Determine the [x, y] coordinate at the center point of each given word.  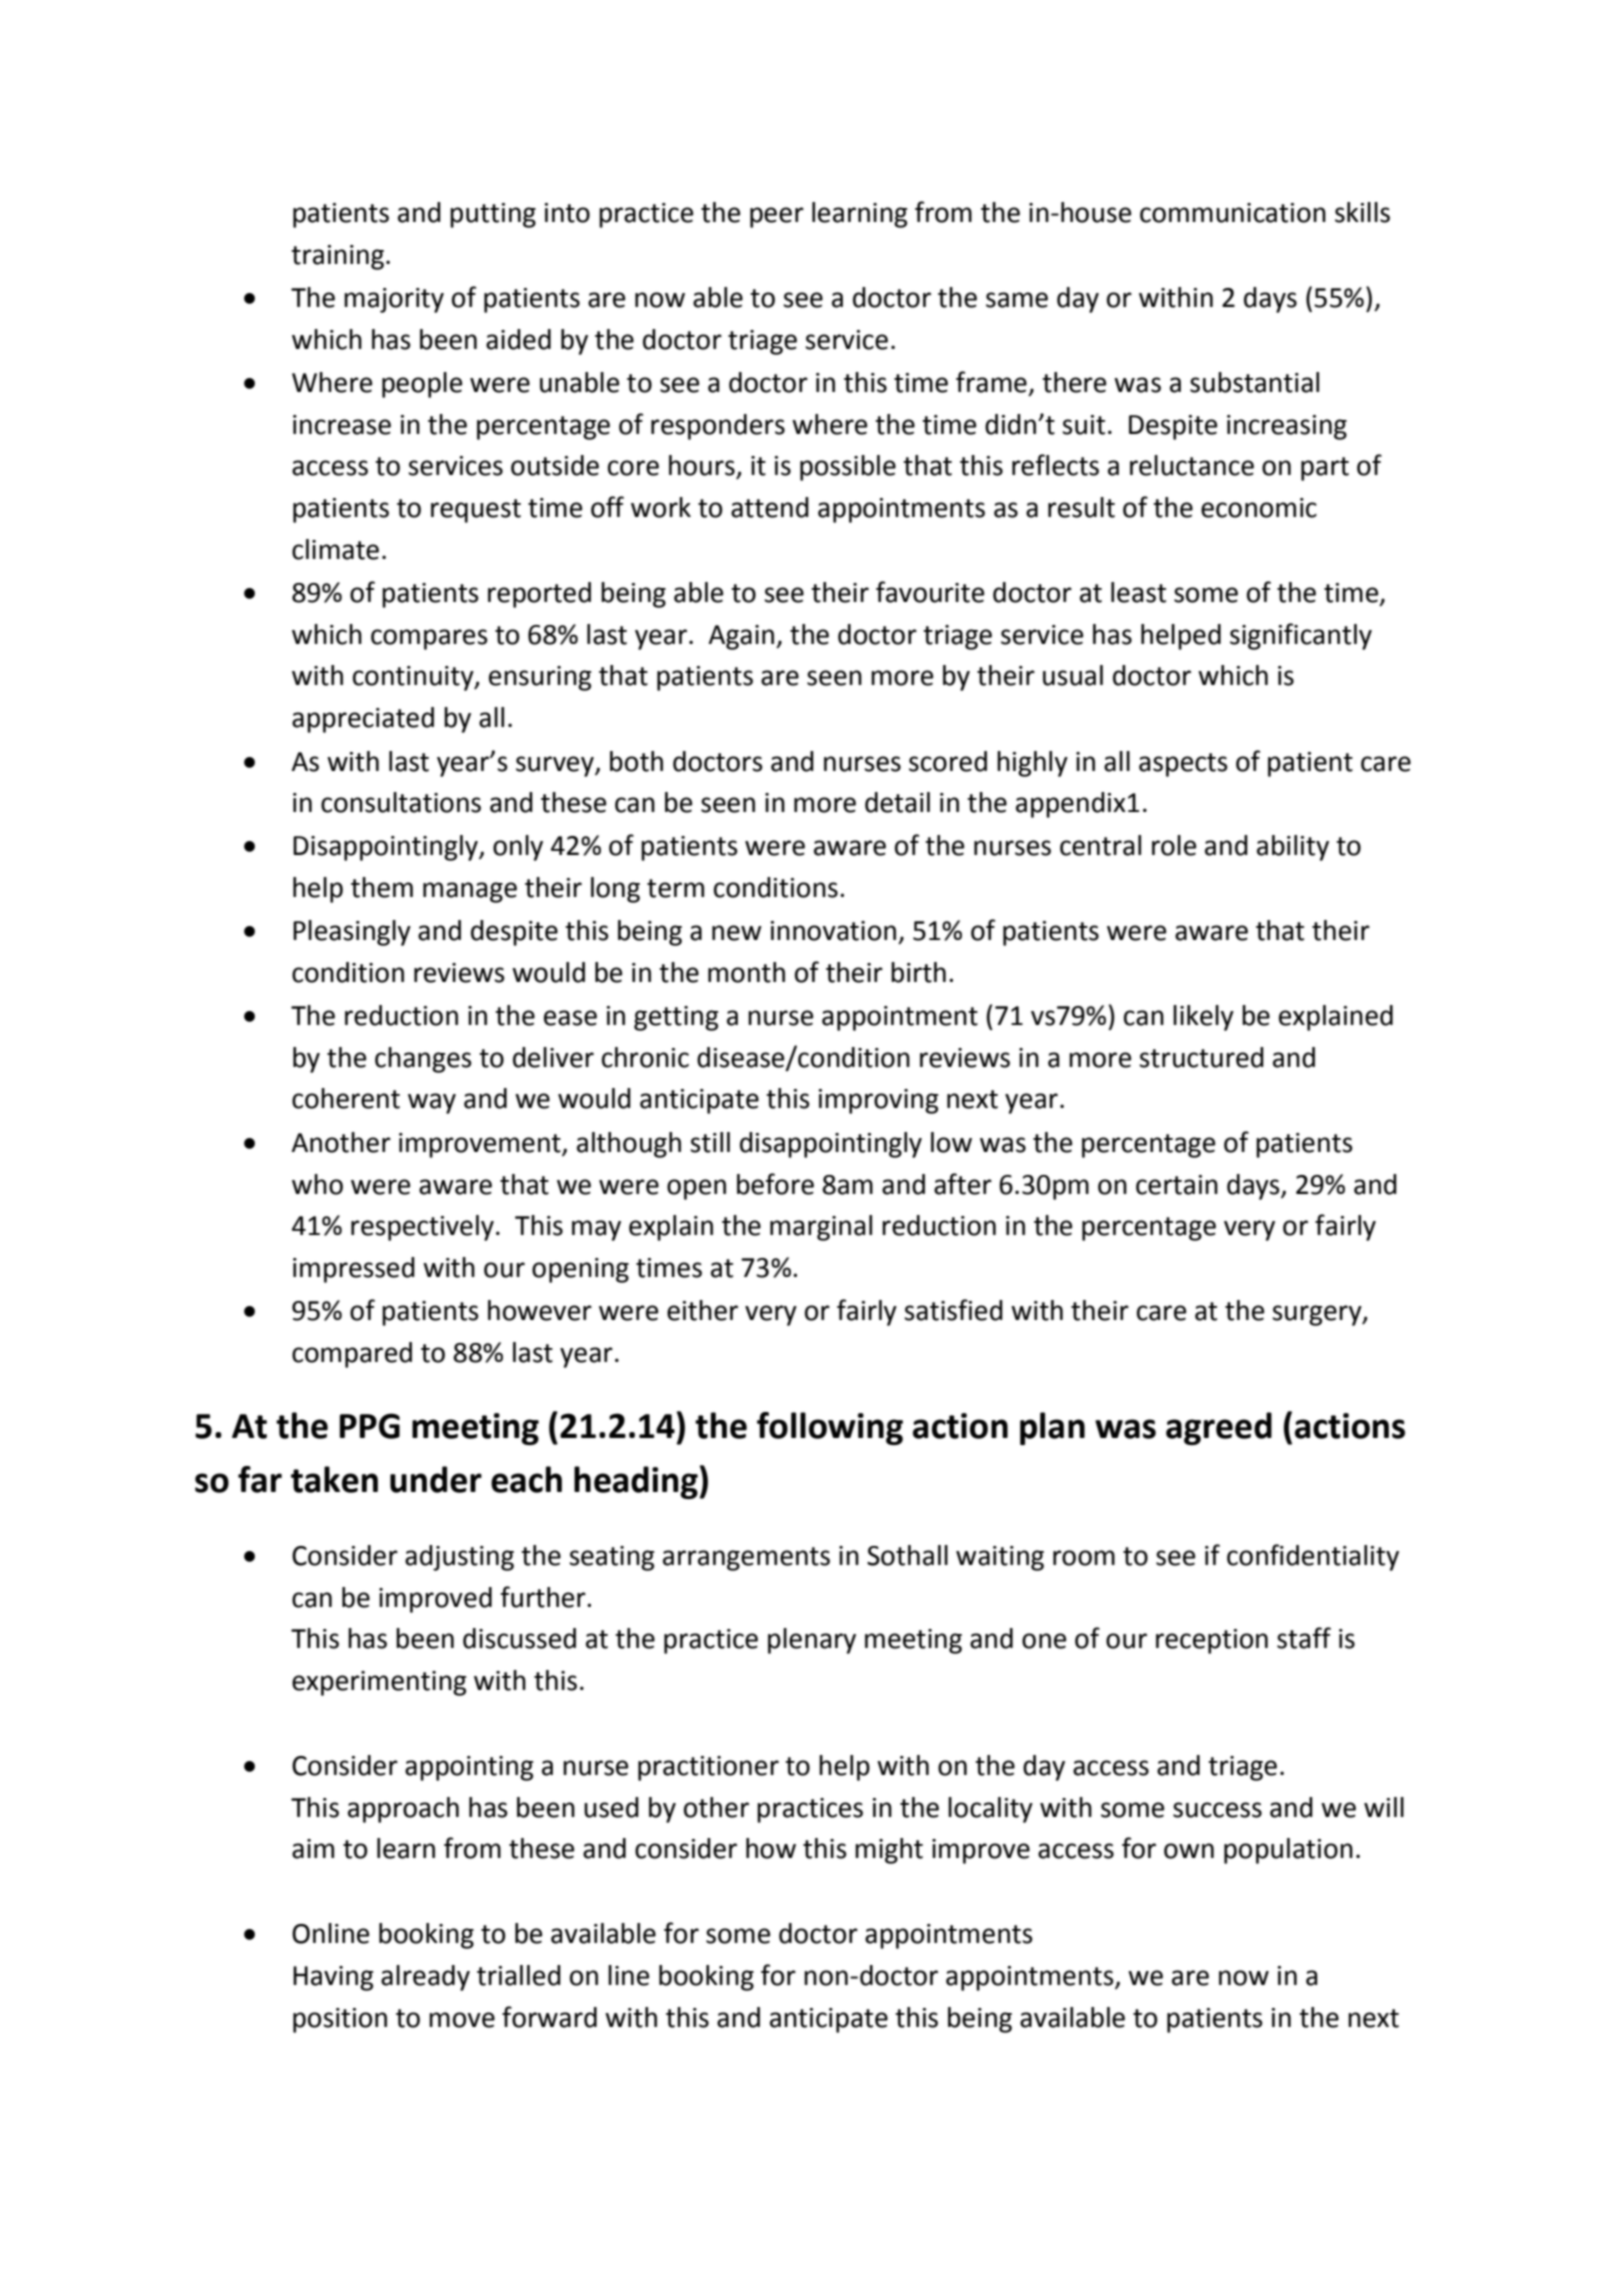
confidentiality [1313, 1557]
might [889, 1851]
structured [1201, 1057]
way [432, 1103]
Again [742, 637]
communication [1233, 213]
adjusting [459, 1558]
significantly [1301, 636]
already [425, 1978]
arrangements [746, 1559]
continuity [414, 678]
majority [394, 300]
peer [777, 217]
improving [879, 1101]
